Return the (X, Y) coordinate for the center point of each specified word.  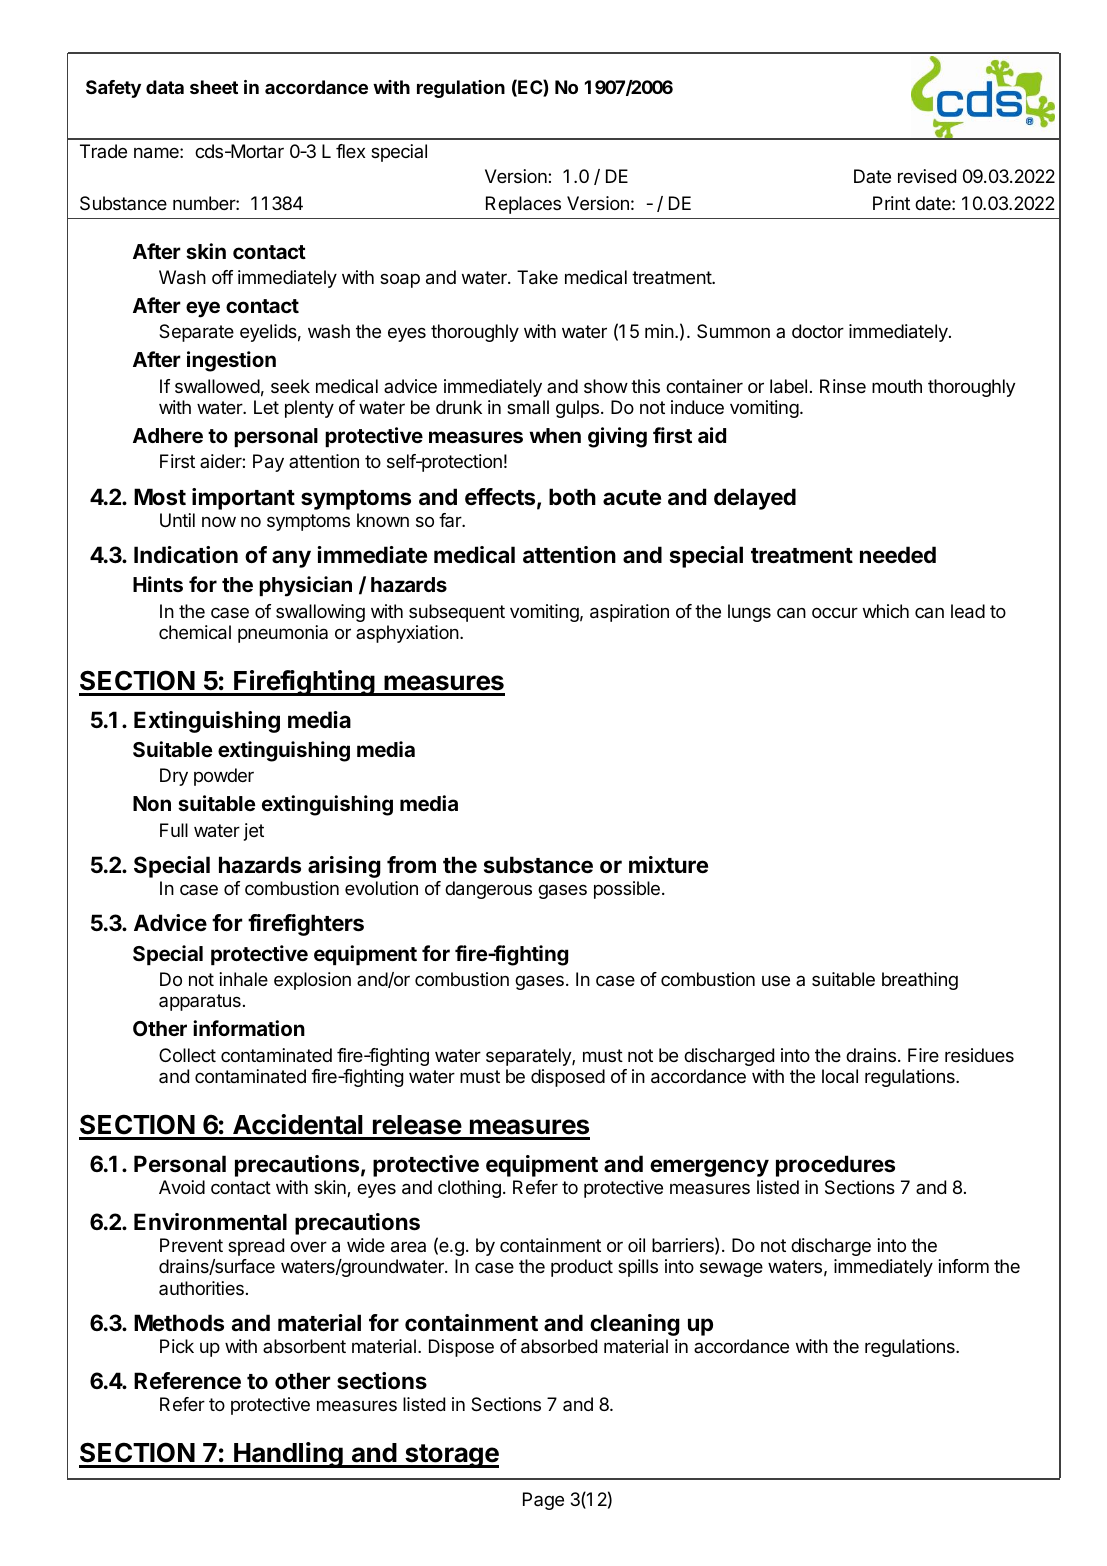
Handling (288, 1455)
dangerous (488, 890)
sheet (214, 87)
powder (224, 777)
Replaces (523, 205)
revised (927, 176)
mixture (668, 865)
